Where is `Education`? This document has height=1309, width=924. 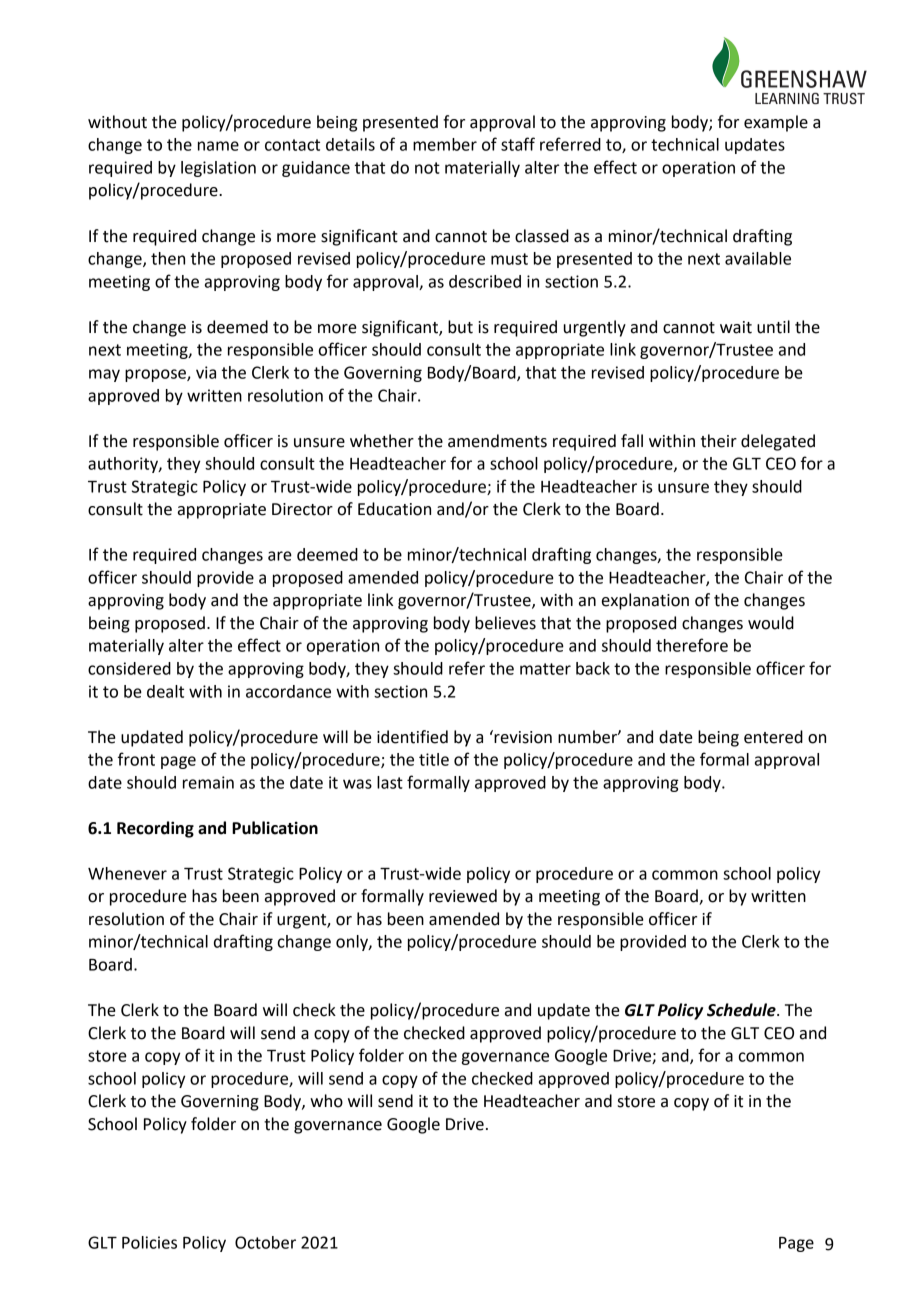 Education is located at coordinates (394, 509).
